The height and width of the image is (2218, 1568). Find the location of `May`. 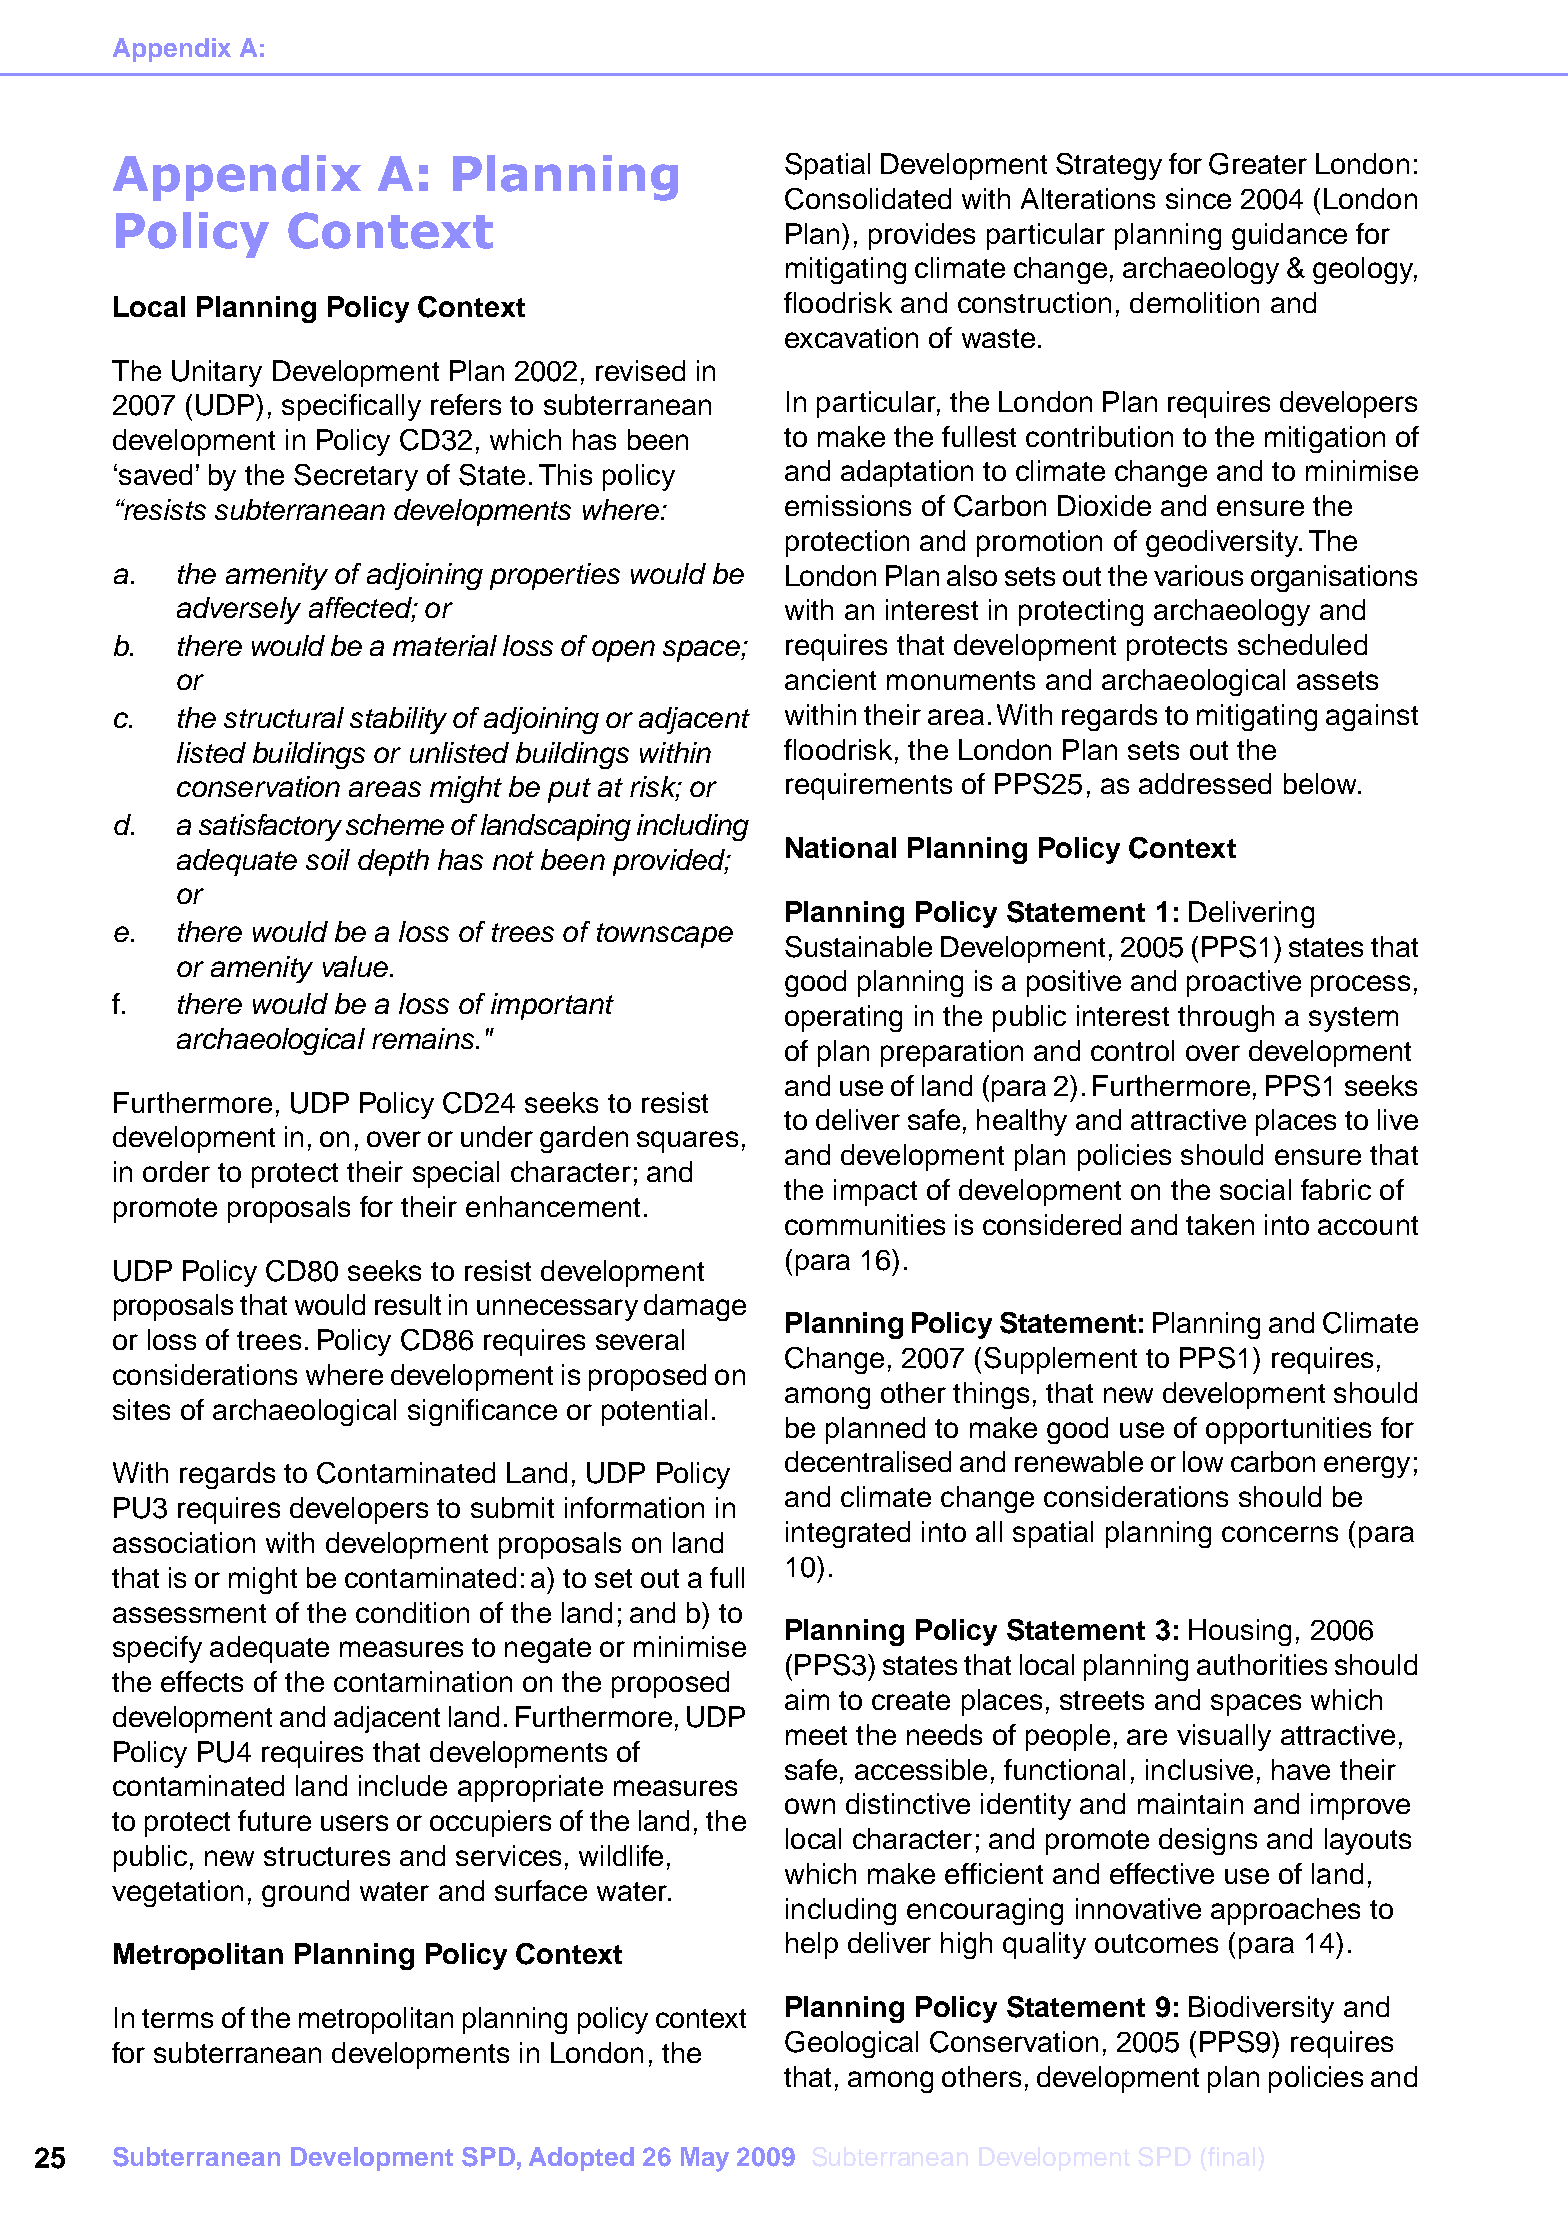

May is located at coordinates (705, 2159).
